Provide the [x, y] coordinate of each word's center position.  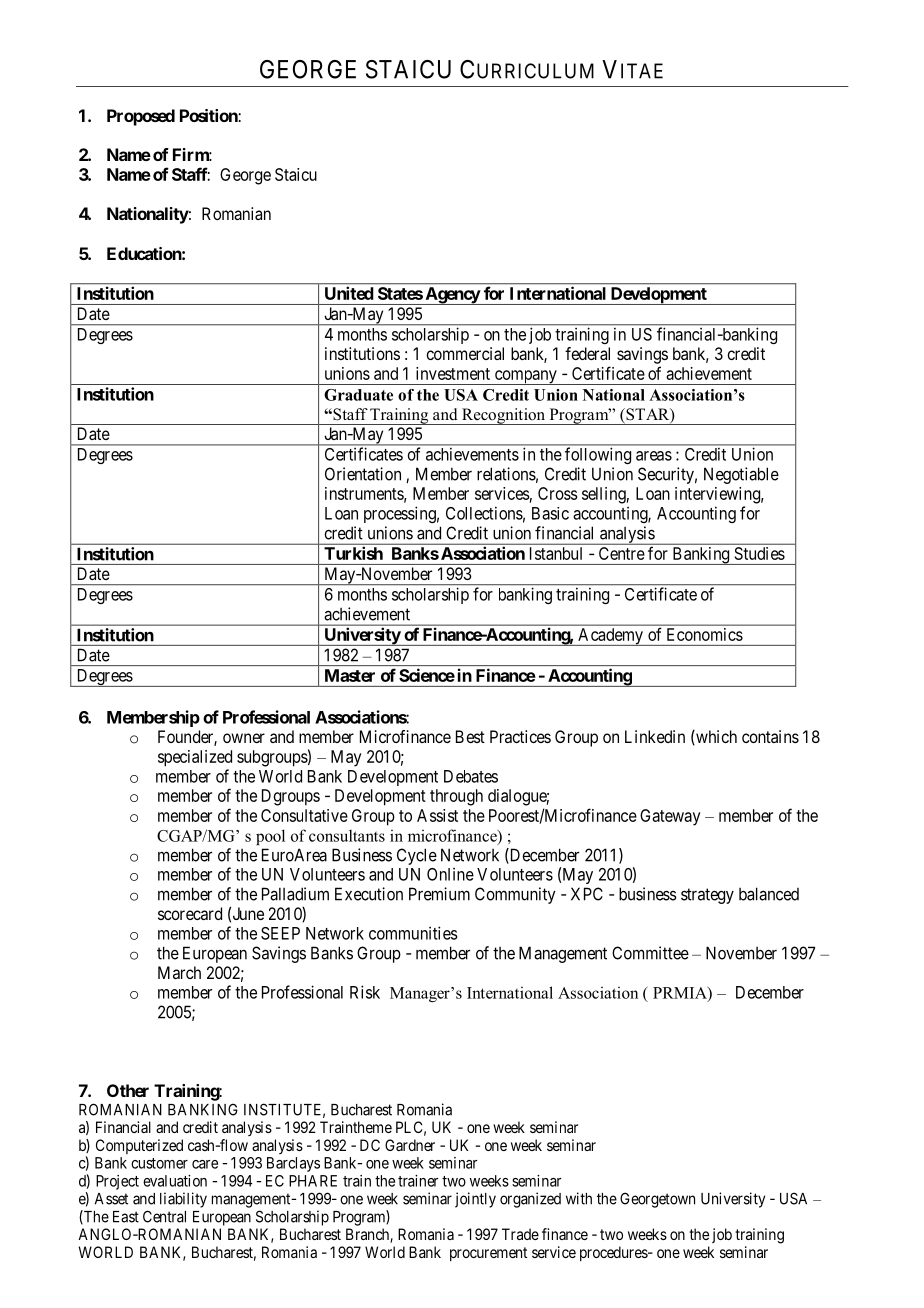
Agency [452, 296]
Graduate [358, 395]
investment [453, 373]
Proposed [141, 117]
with [579, 1198]
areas [654, 456]
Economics [705, 634]
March [179, 972]
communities [413, 933]
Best [470, 736]
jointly [475, 1200]
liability [183, 1200]
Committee [650, 953]
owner [244, 738]
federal [587, 353]
